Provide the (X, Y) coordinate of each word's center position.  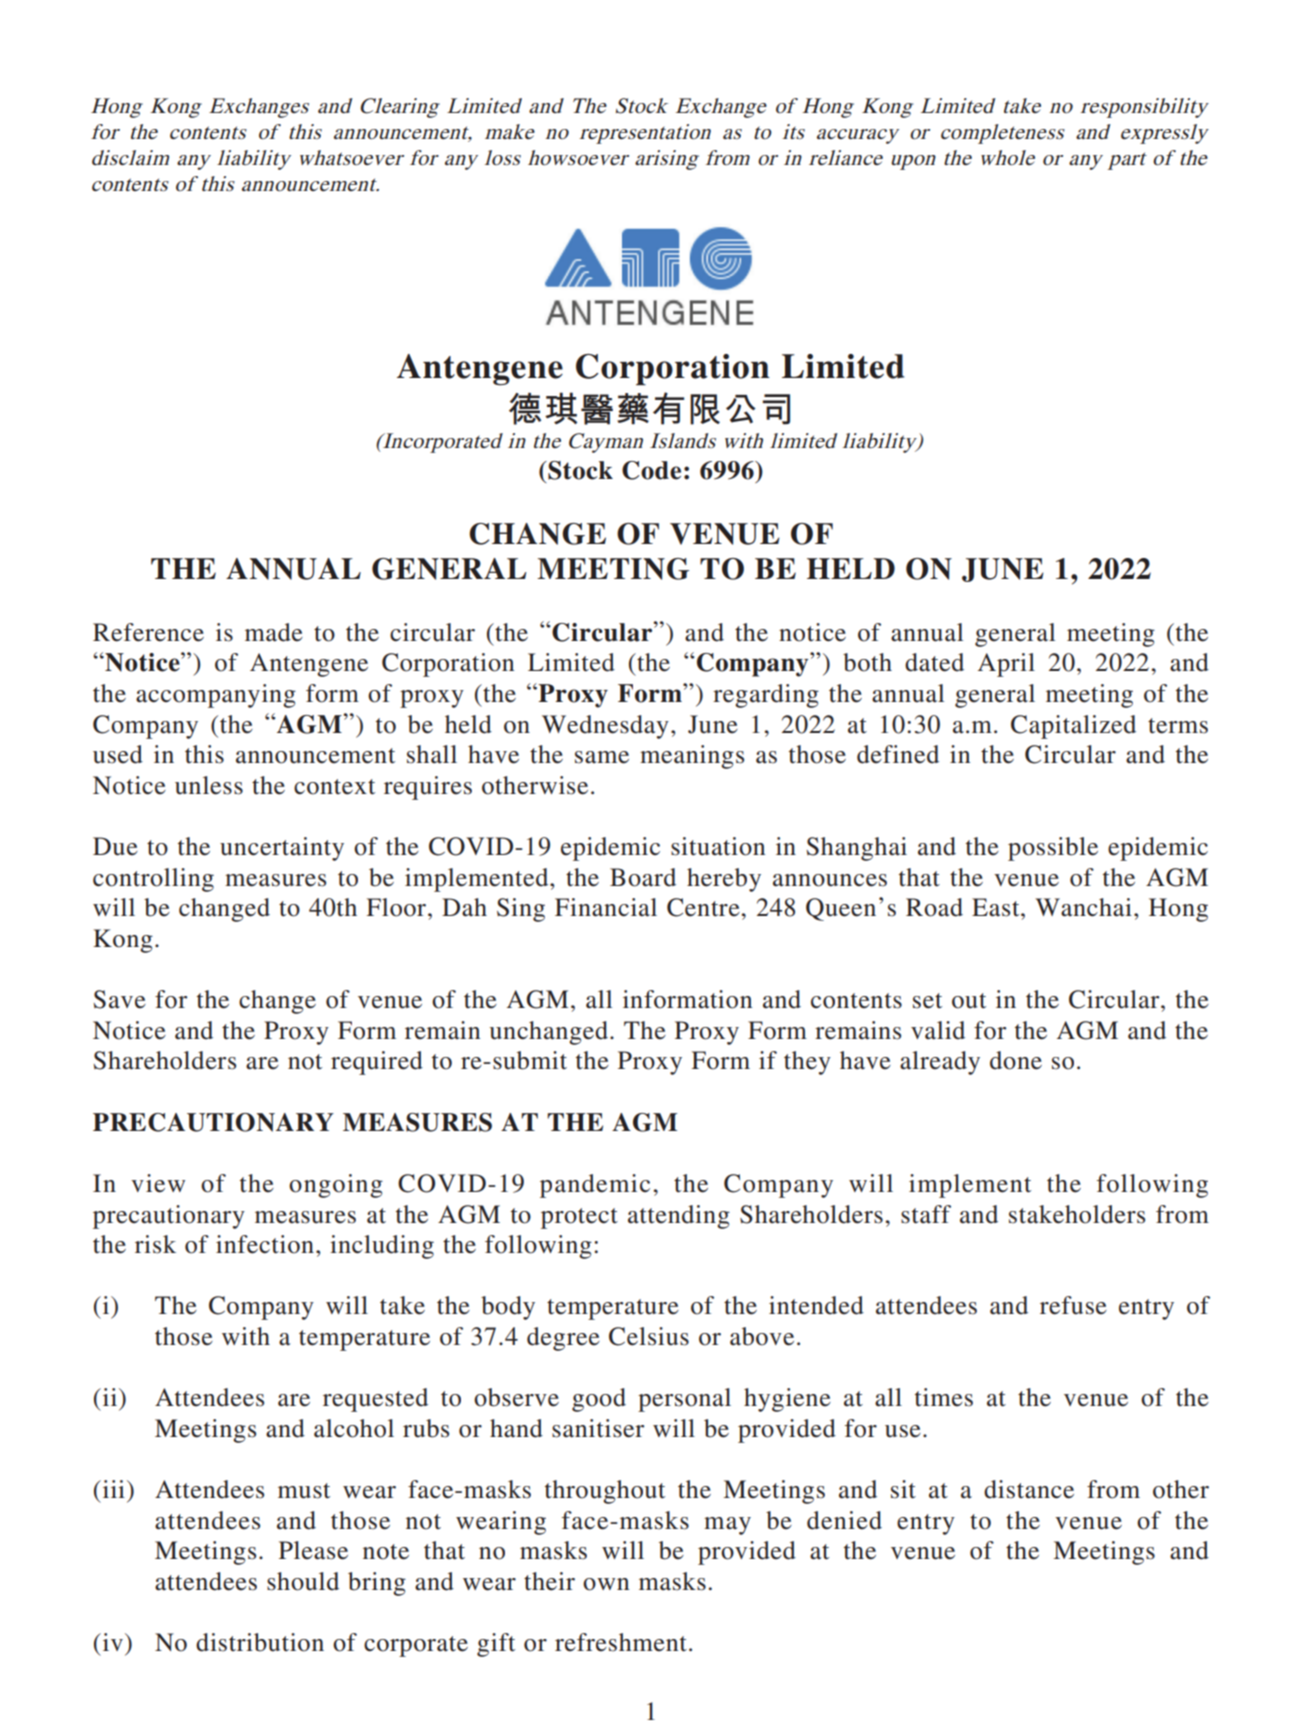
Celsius (649, 1336)
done (1016, 1060)
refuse (1073, 1305)
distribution (260, 1642)
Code (651, 470)
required (377, 1063)
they (807, 1063)
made (274, 632)
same (602, 757)
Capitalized (1073, 727)
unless (209, 785)
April (1006, 665)
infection (265, 1244)
